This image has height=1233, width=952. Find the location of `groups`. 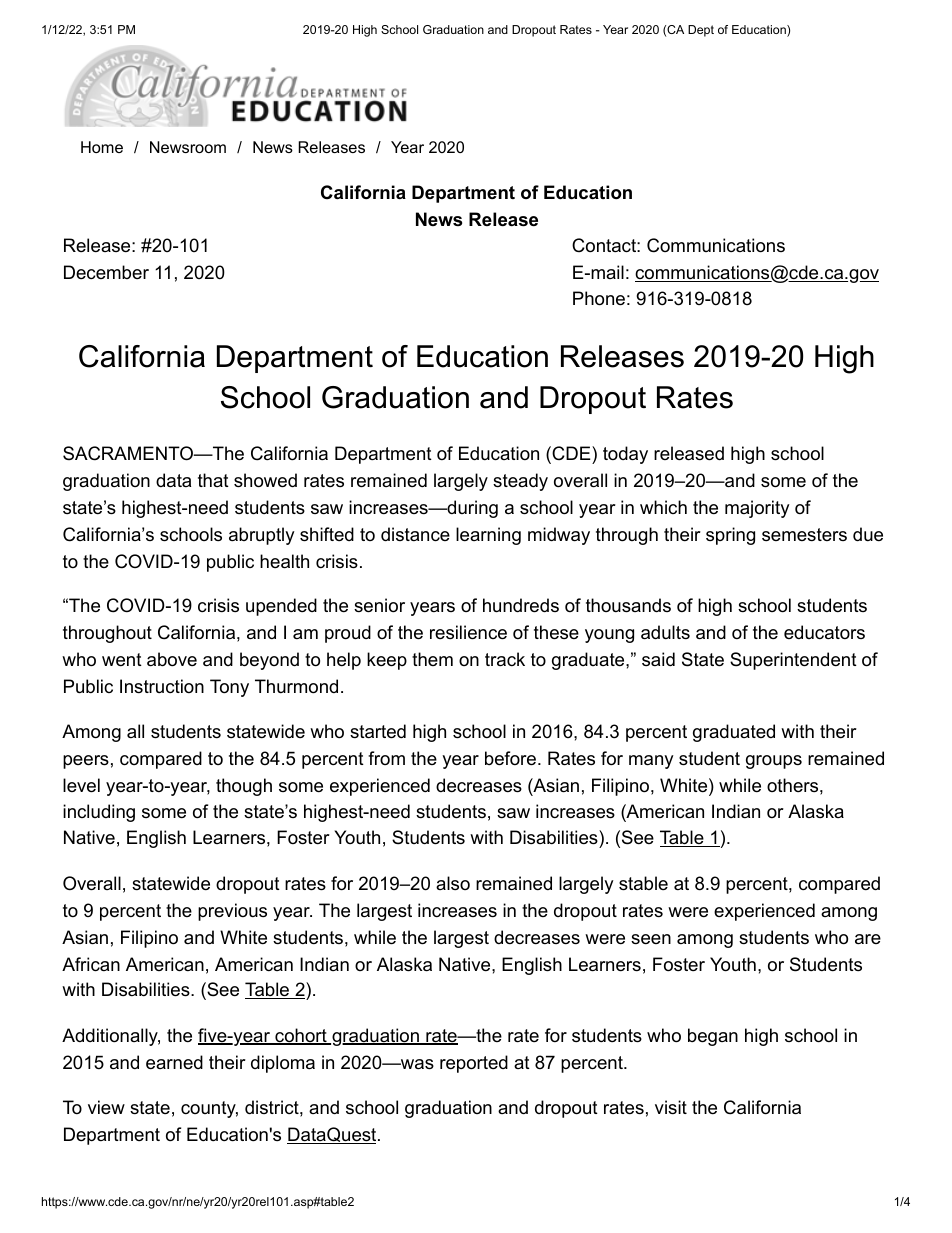

groups is located at coordinates (774, 762).
